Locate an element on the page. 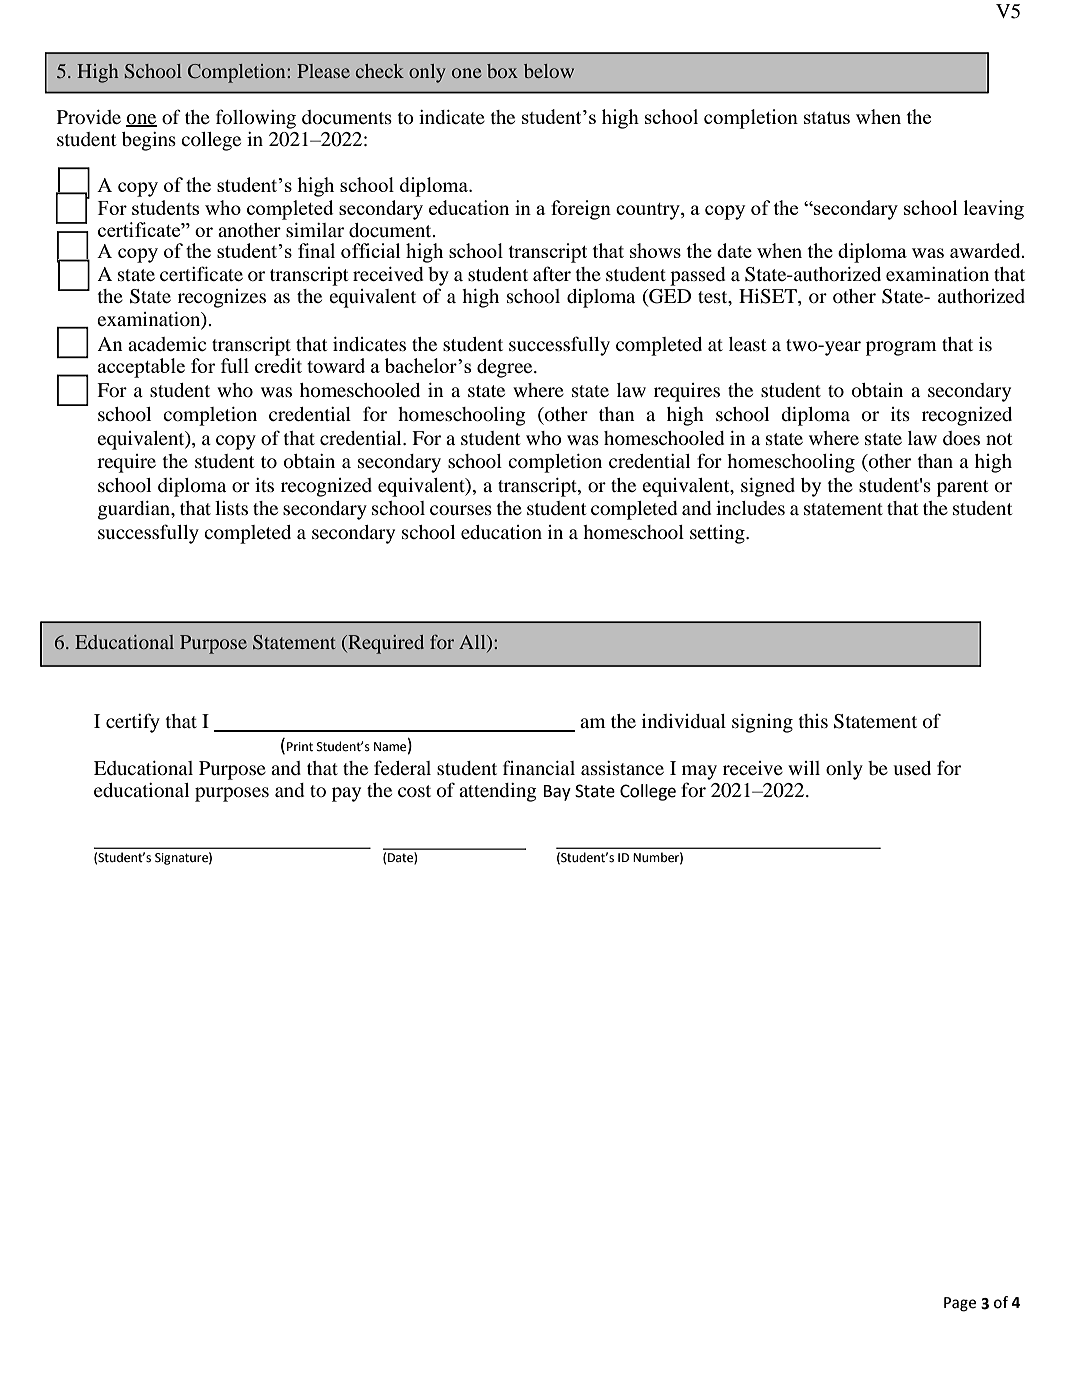 This image has width=1065, height=1378. this is located at coordinates (813, 721).
